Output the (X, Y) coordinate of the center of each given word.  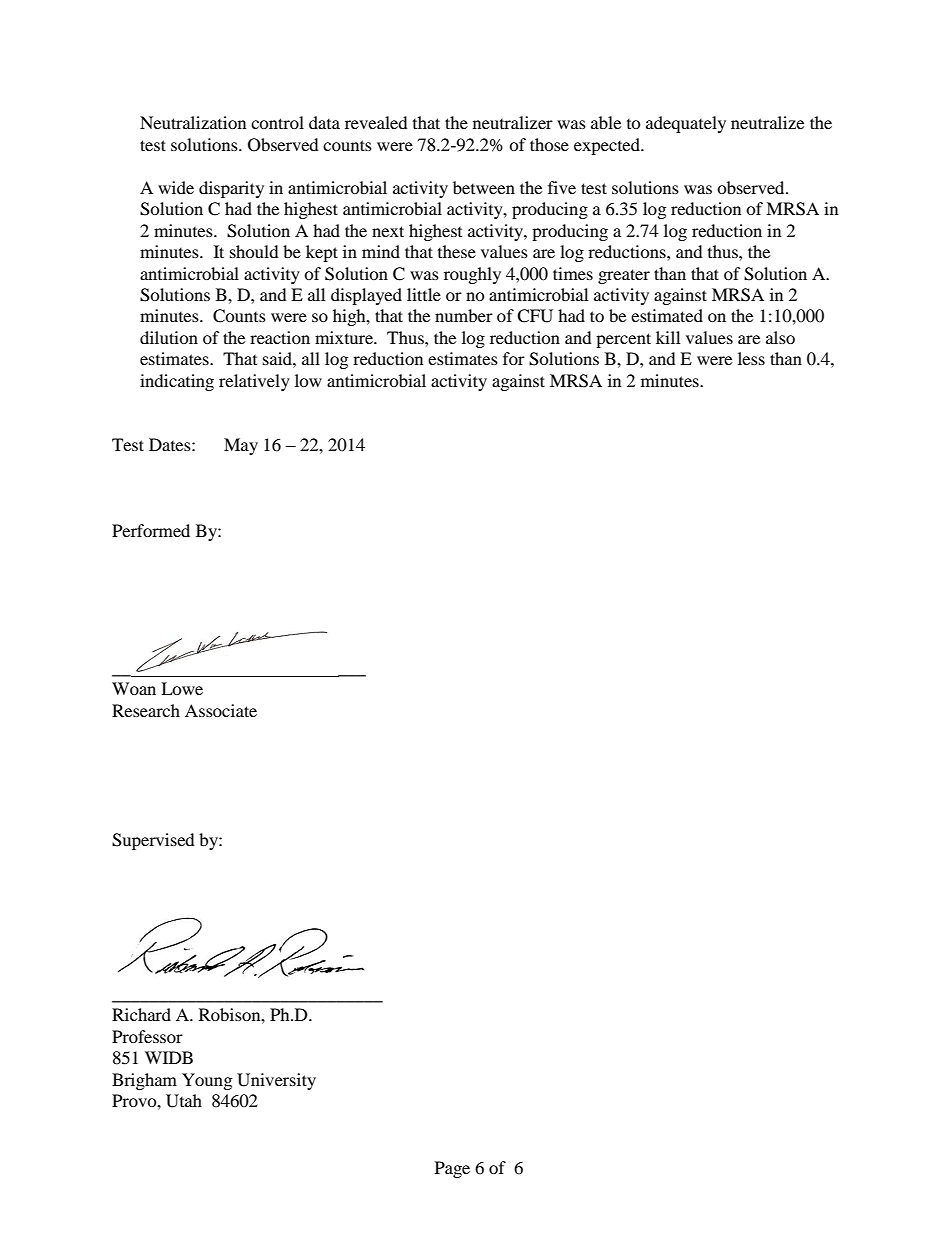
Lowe (182, 688)
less (751, 358)
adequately (686, 124)
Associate (221, 710)
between (484, 187)
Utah (184, 1101)
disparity (231, 189)
